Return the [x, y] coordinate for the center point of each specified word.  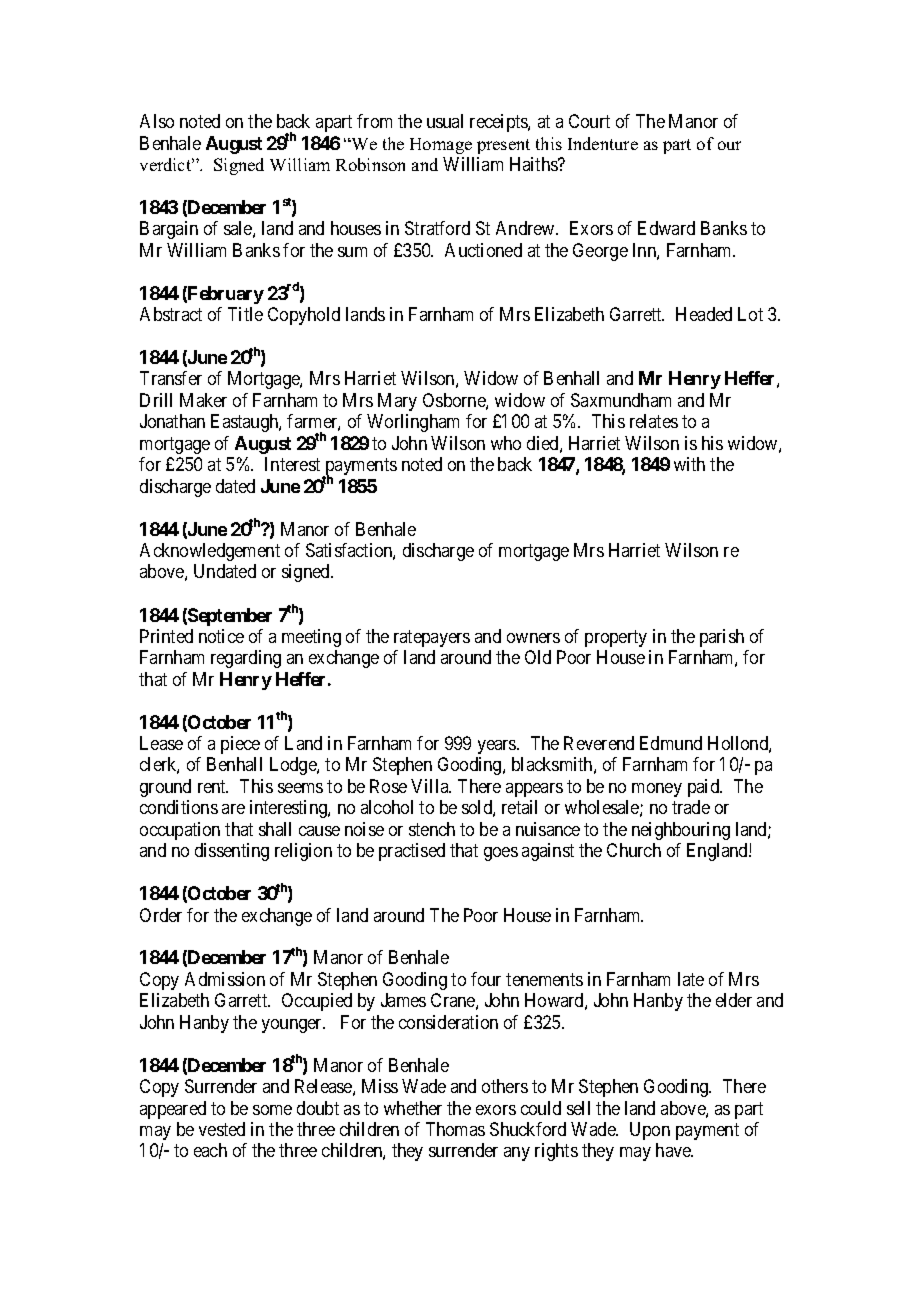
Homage [441, 146]
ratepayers [432, 638]
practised [412, 852]
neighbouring [681, 831]
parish [722, 638]
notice [221, 636]
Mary [397, 402]
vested [222, 1129]
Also [157, 121]
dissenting [232, 852]
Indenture [603, 143]
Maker [203, 400]
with [689, 464]
